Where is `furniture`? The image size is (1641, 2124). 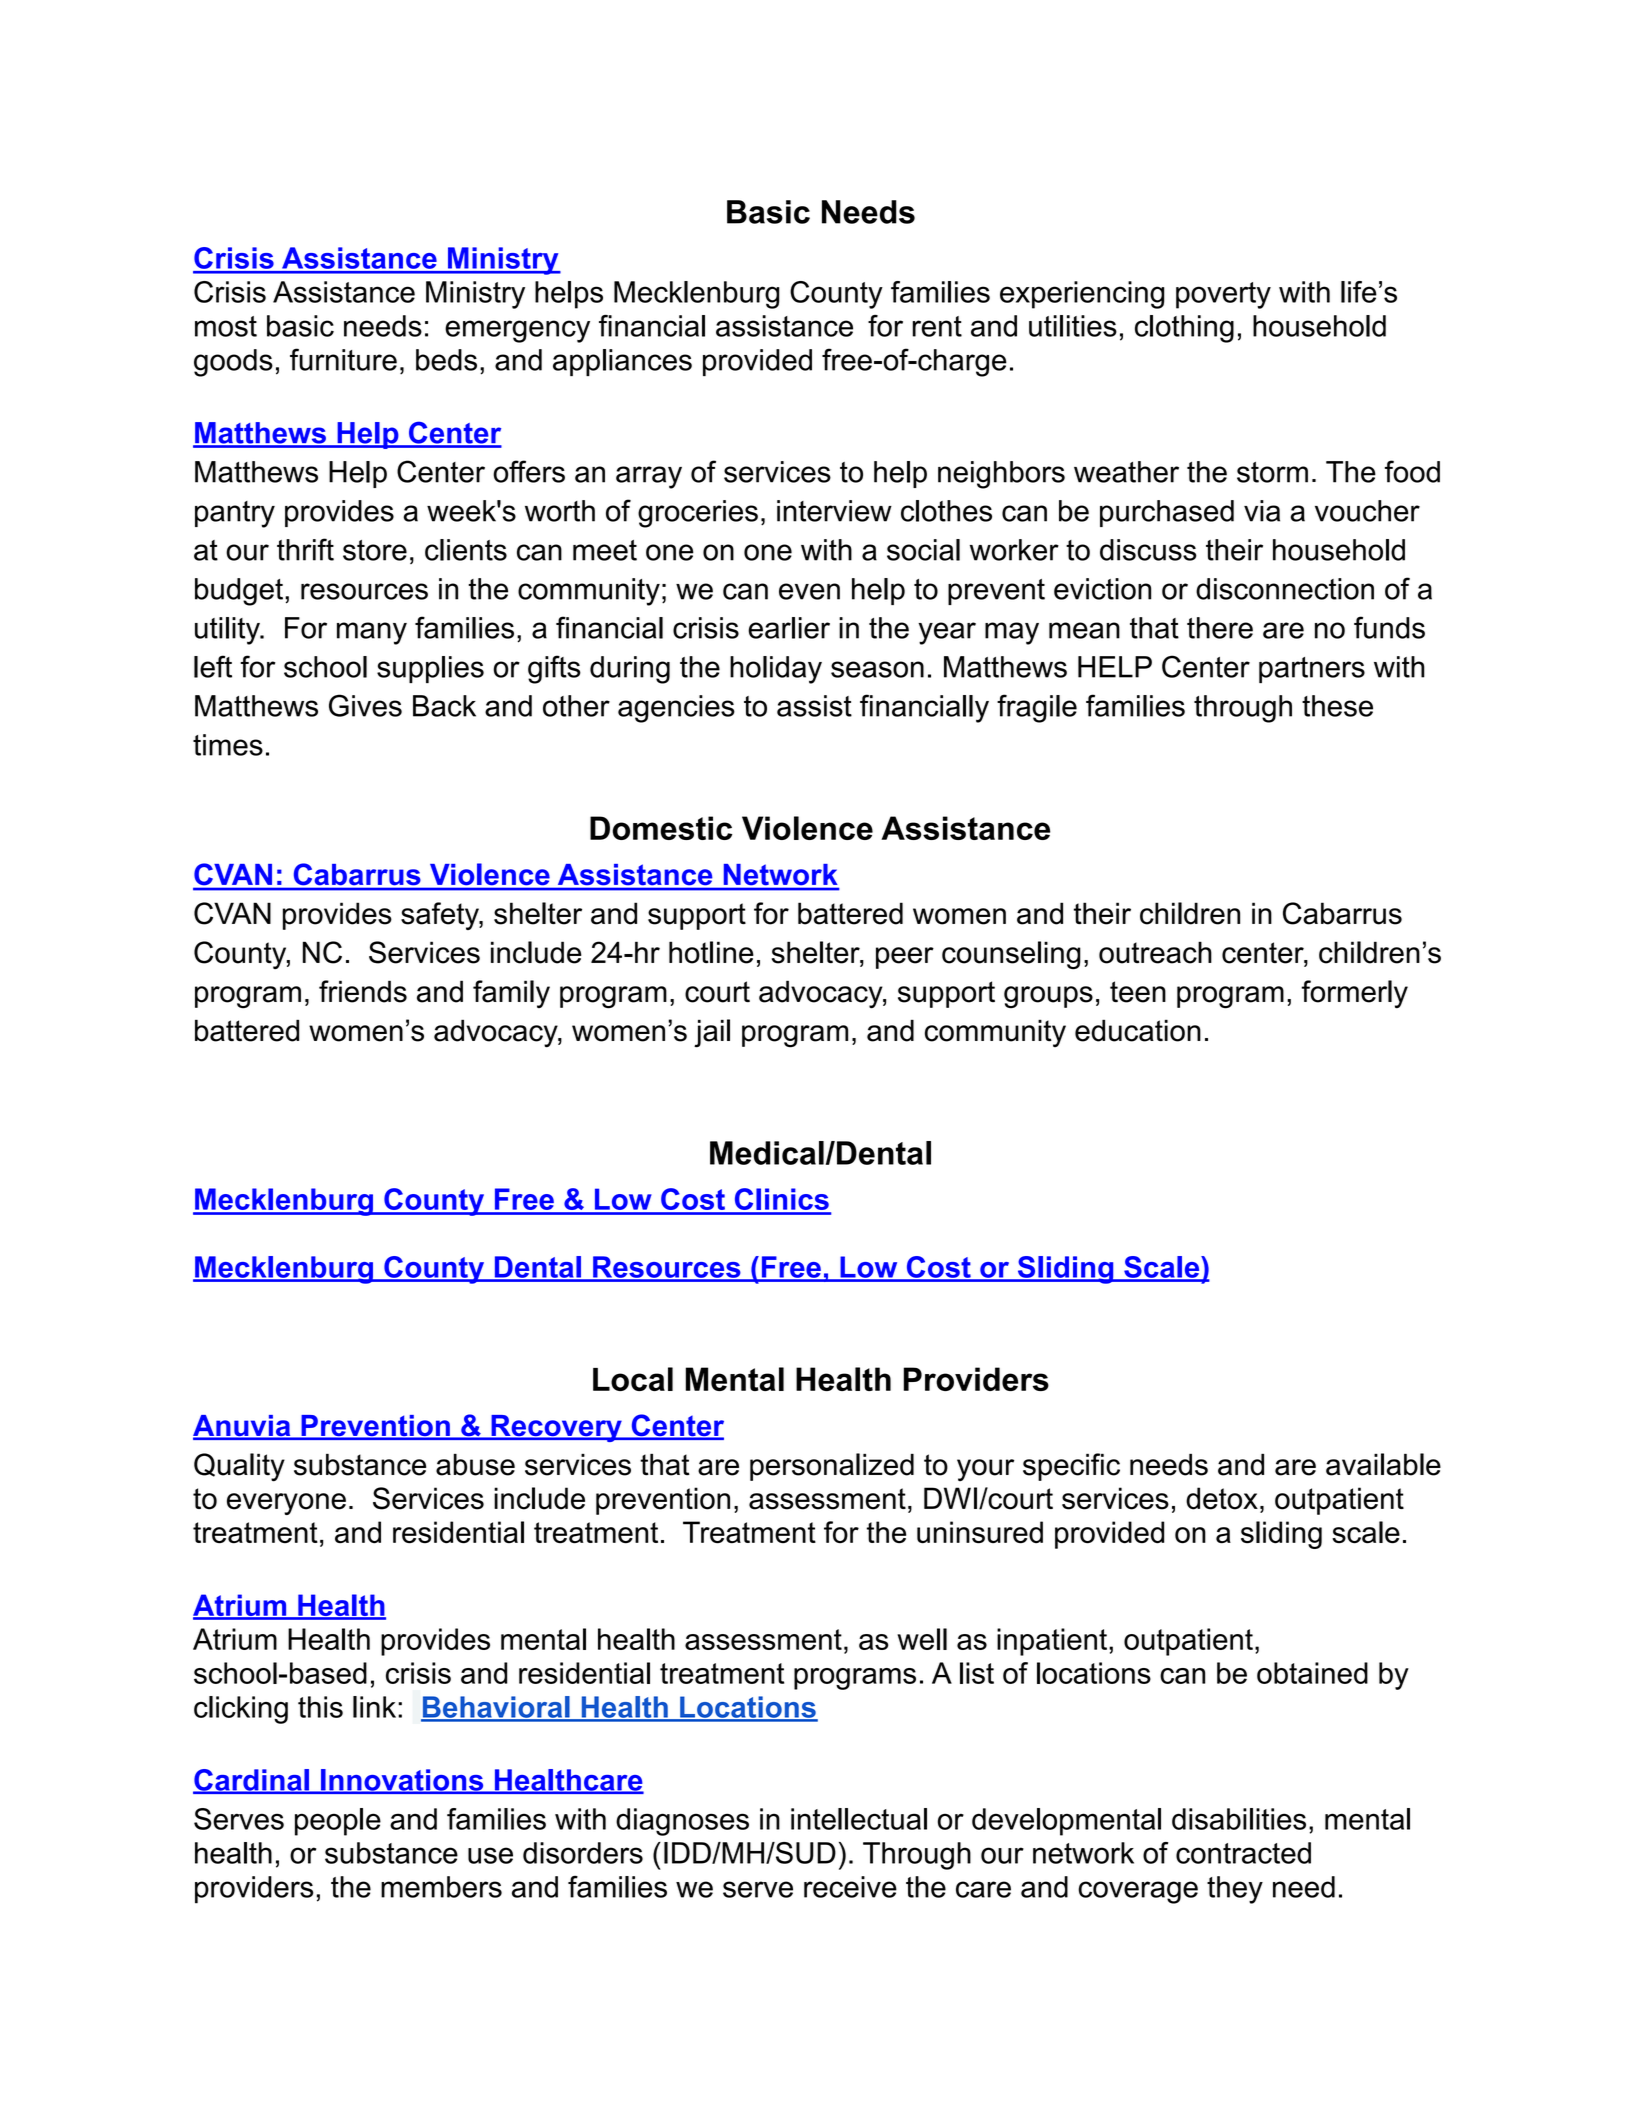
furniture is located at coordinates (343, 359).
